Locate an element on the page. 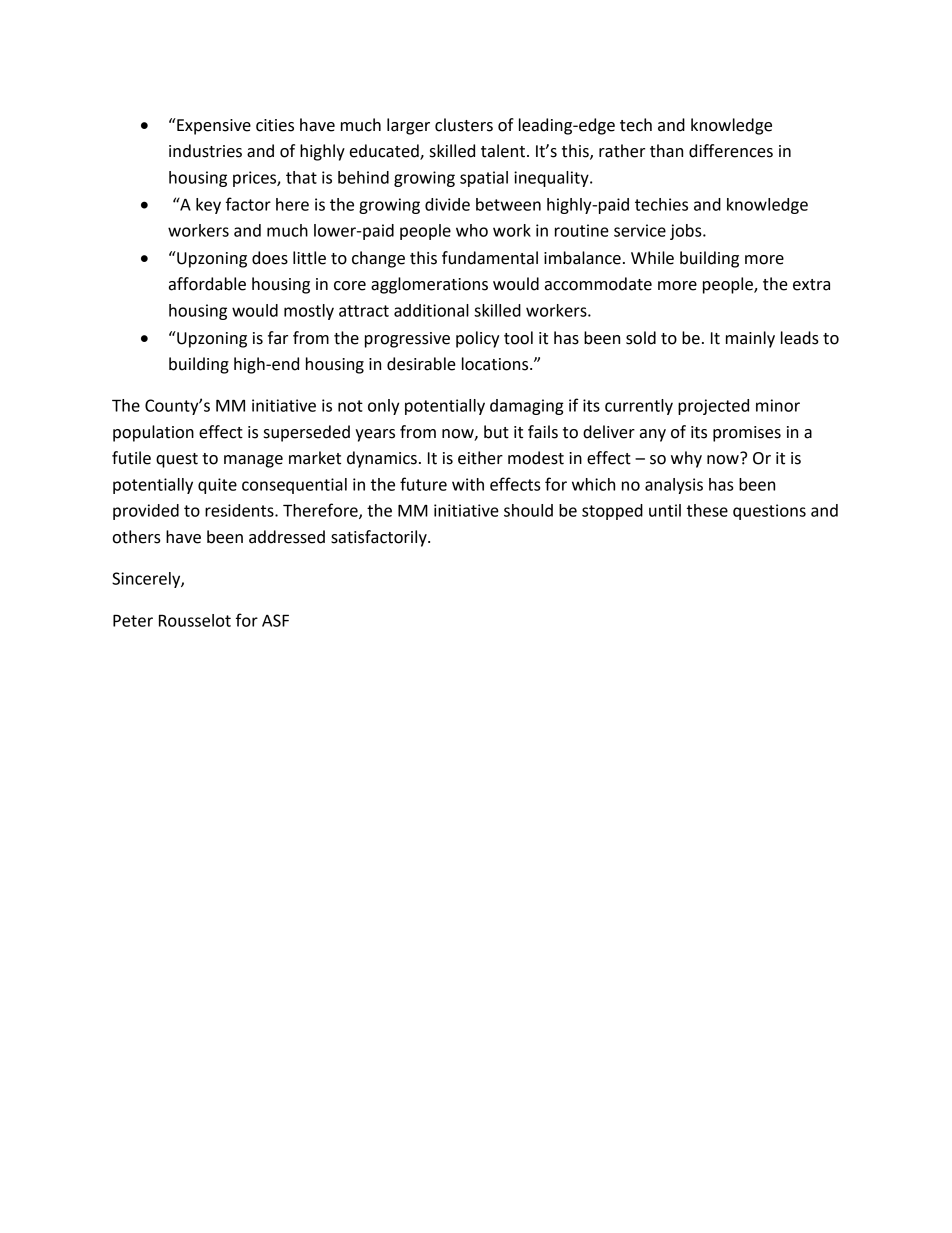  either is located at coordinates (480, 458).
